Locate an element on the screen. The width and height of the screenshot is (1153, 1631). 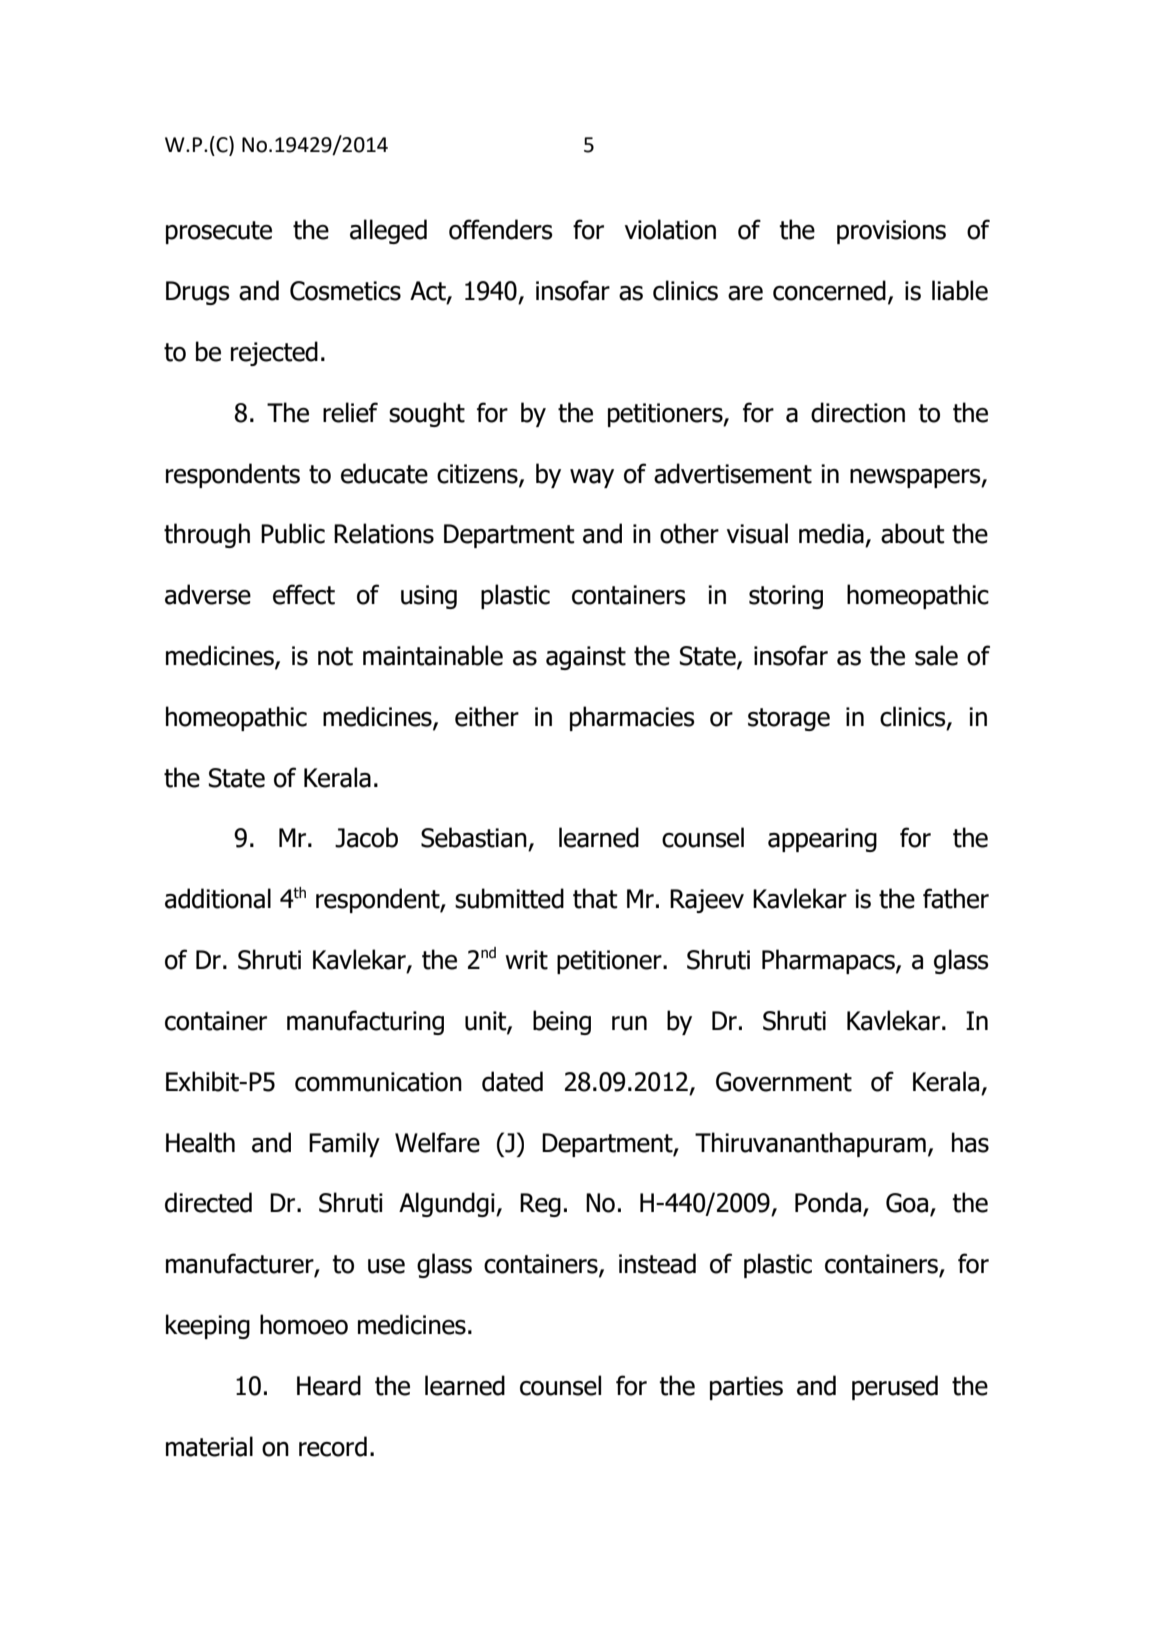
Jacob is located at coordinates (366, 837).
